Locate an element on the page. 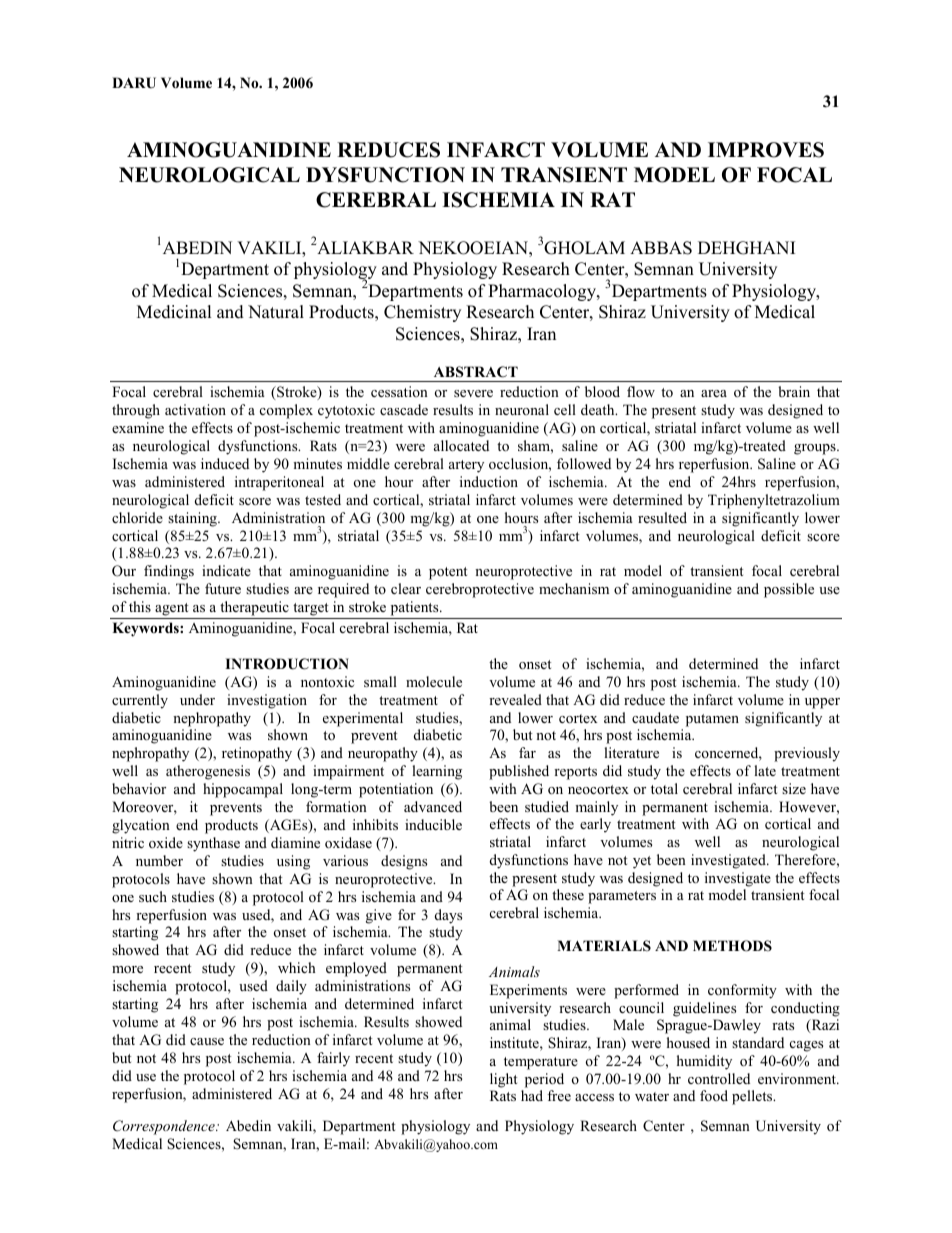 Image resolution: width=952 pixels, height=1233 pixels. possible is located at coordinates (789, 590).
